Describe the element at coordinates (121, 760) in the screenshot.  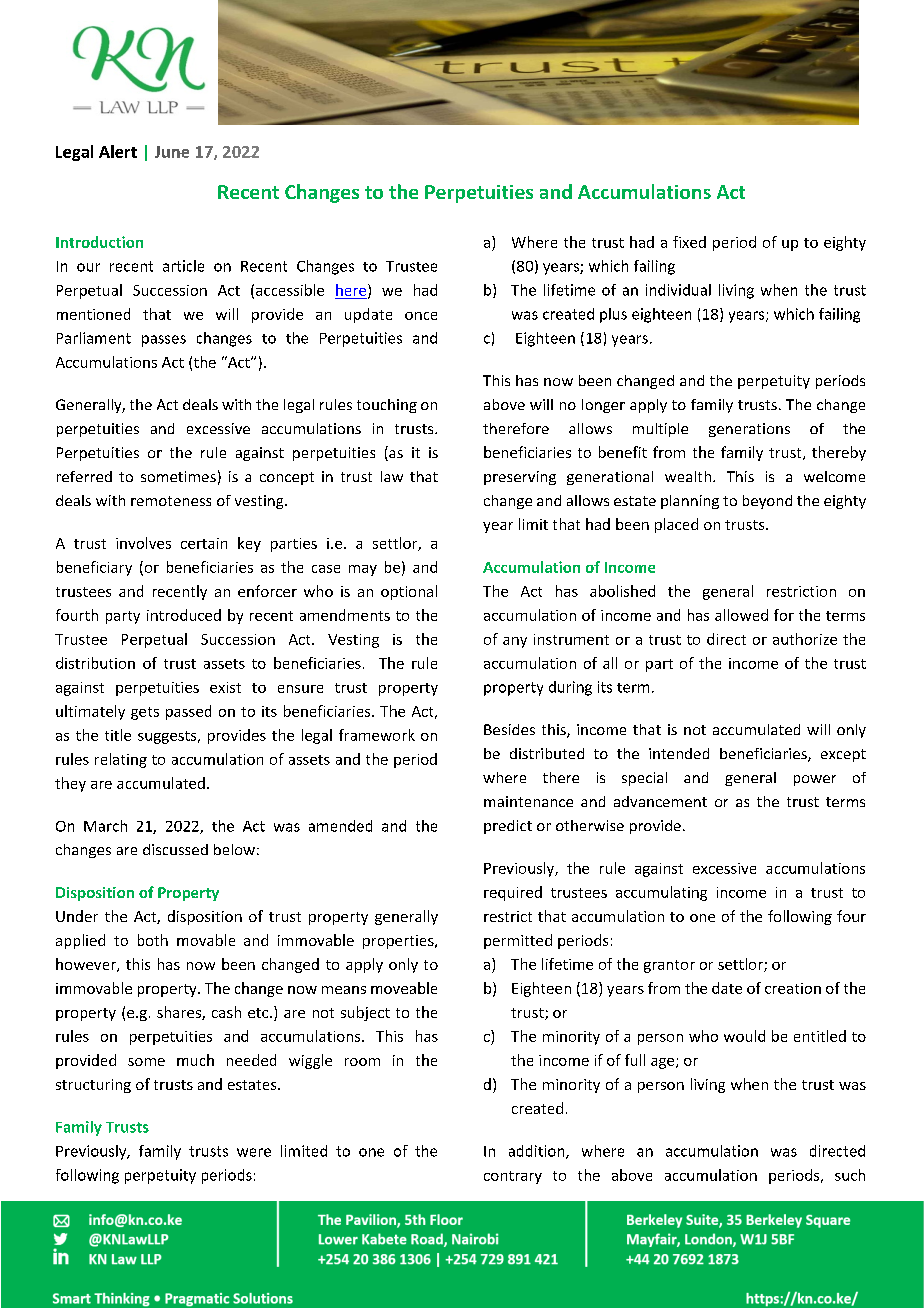
I see `relating` at that location.
